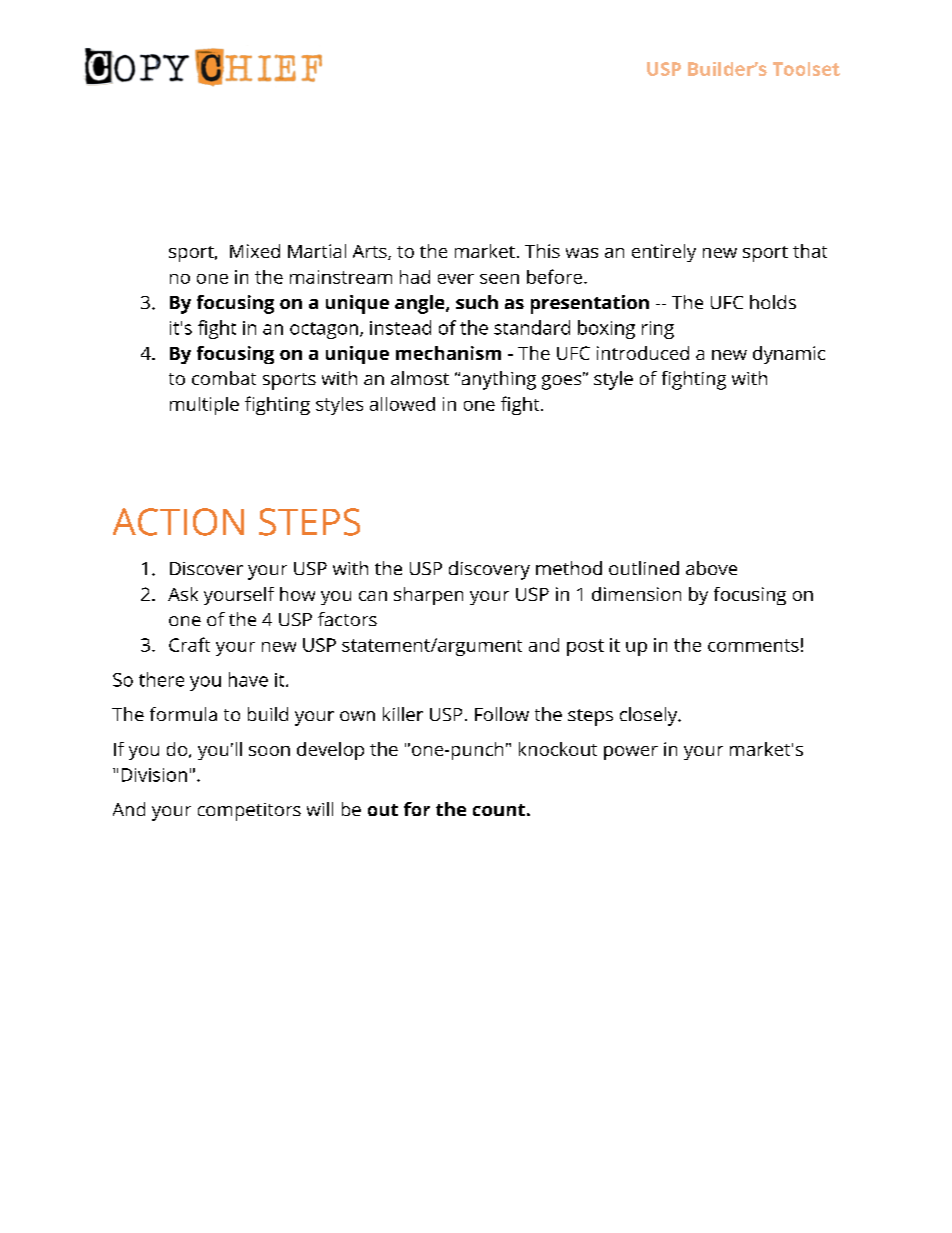 Image resolution: width=952 pixels, height=1233 pixels. I want to click on This, so click(542, 251).
